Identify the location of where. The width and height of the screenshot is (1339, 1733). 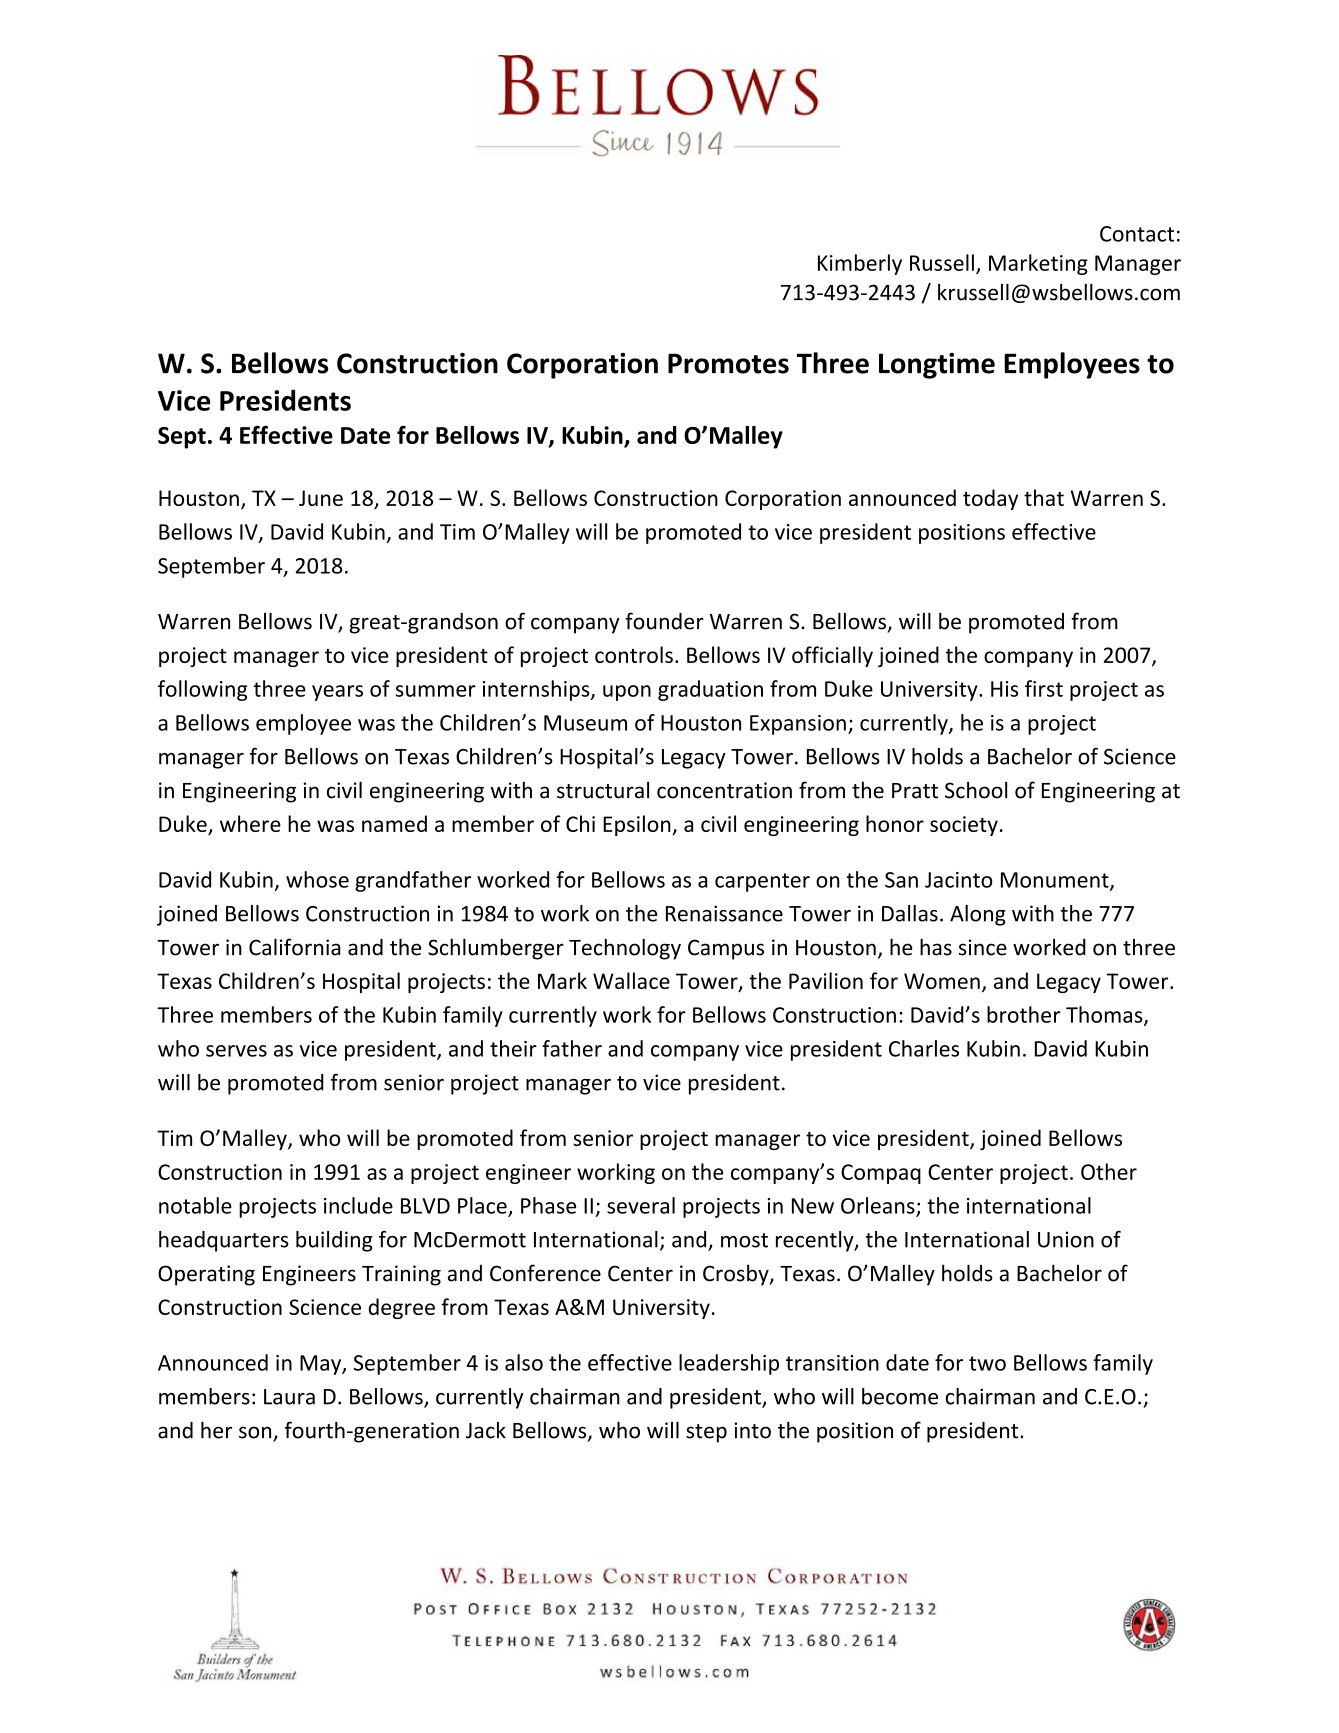
(250, 823).
